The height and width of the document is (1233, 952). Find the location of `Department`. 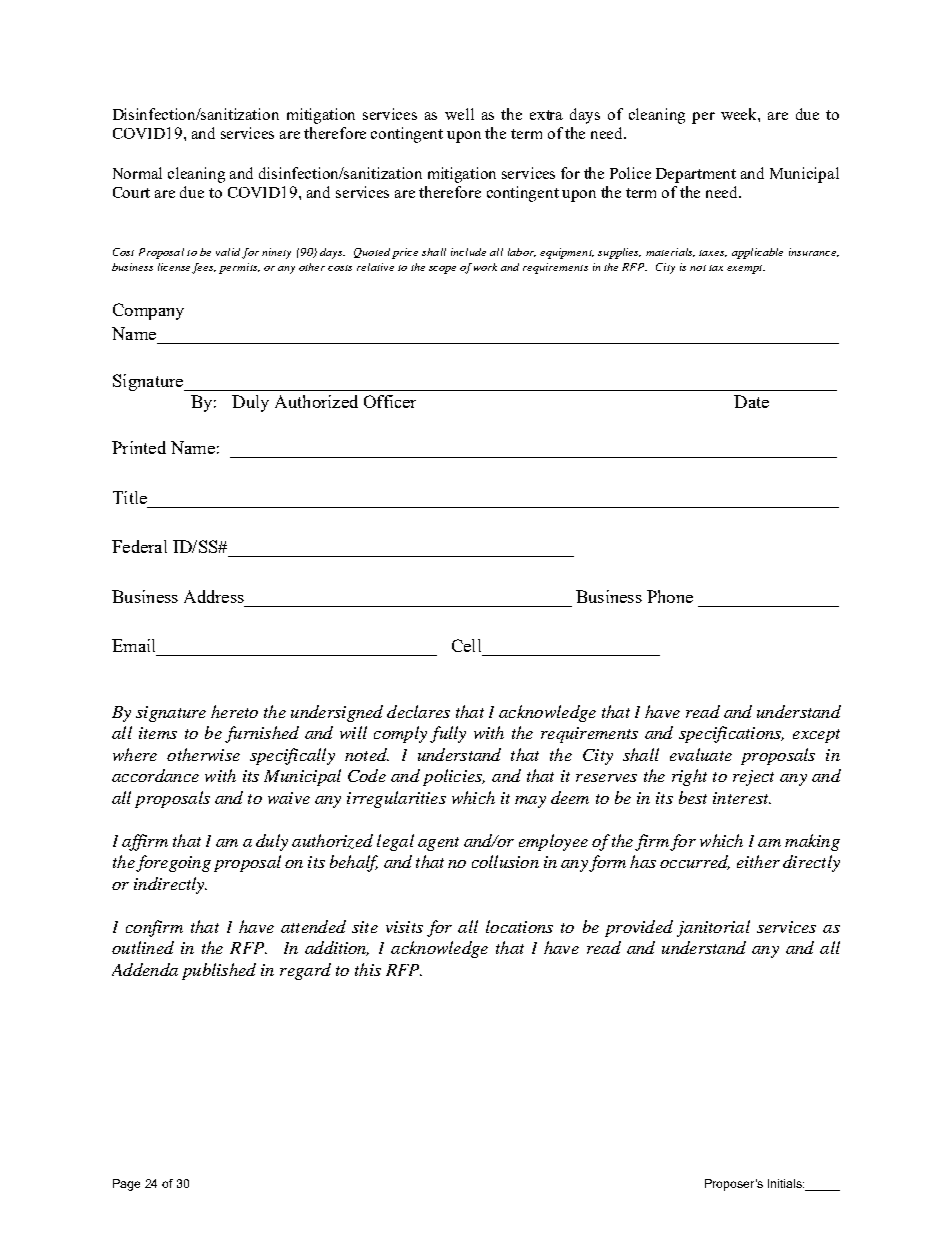

Department is located at coordinates (696, 175).
